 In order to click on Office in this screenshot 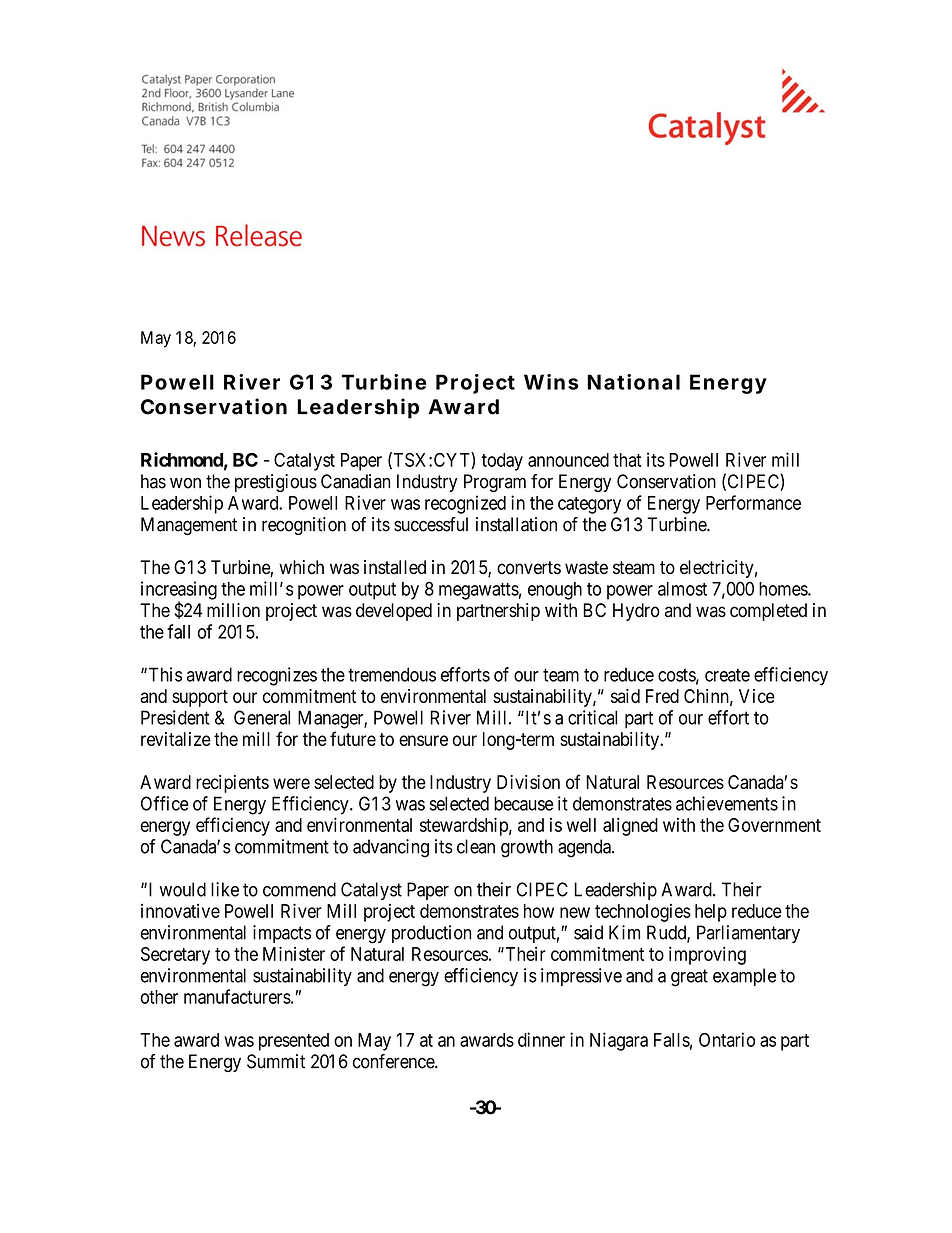, I will do `click(165, 803)`.
